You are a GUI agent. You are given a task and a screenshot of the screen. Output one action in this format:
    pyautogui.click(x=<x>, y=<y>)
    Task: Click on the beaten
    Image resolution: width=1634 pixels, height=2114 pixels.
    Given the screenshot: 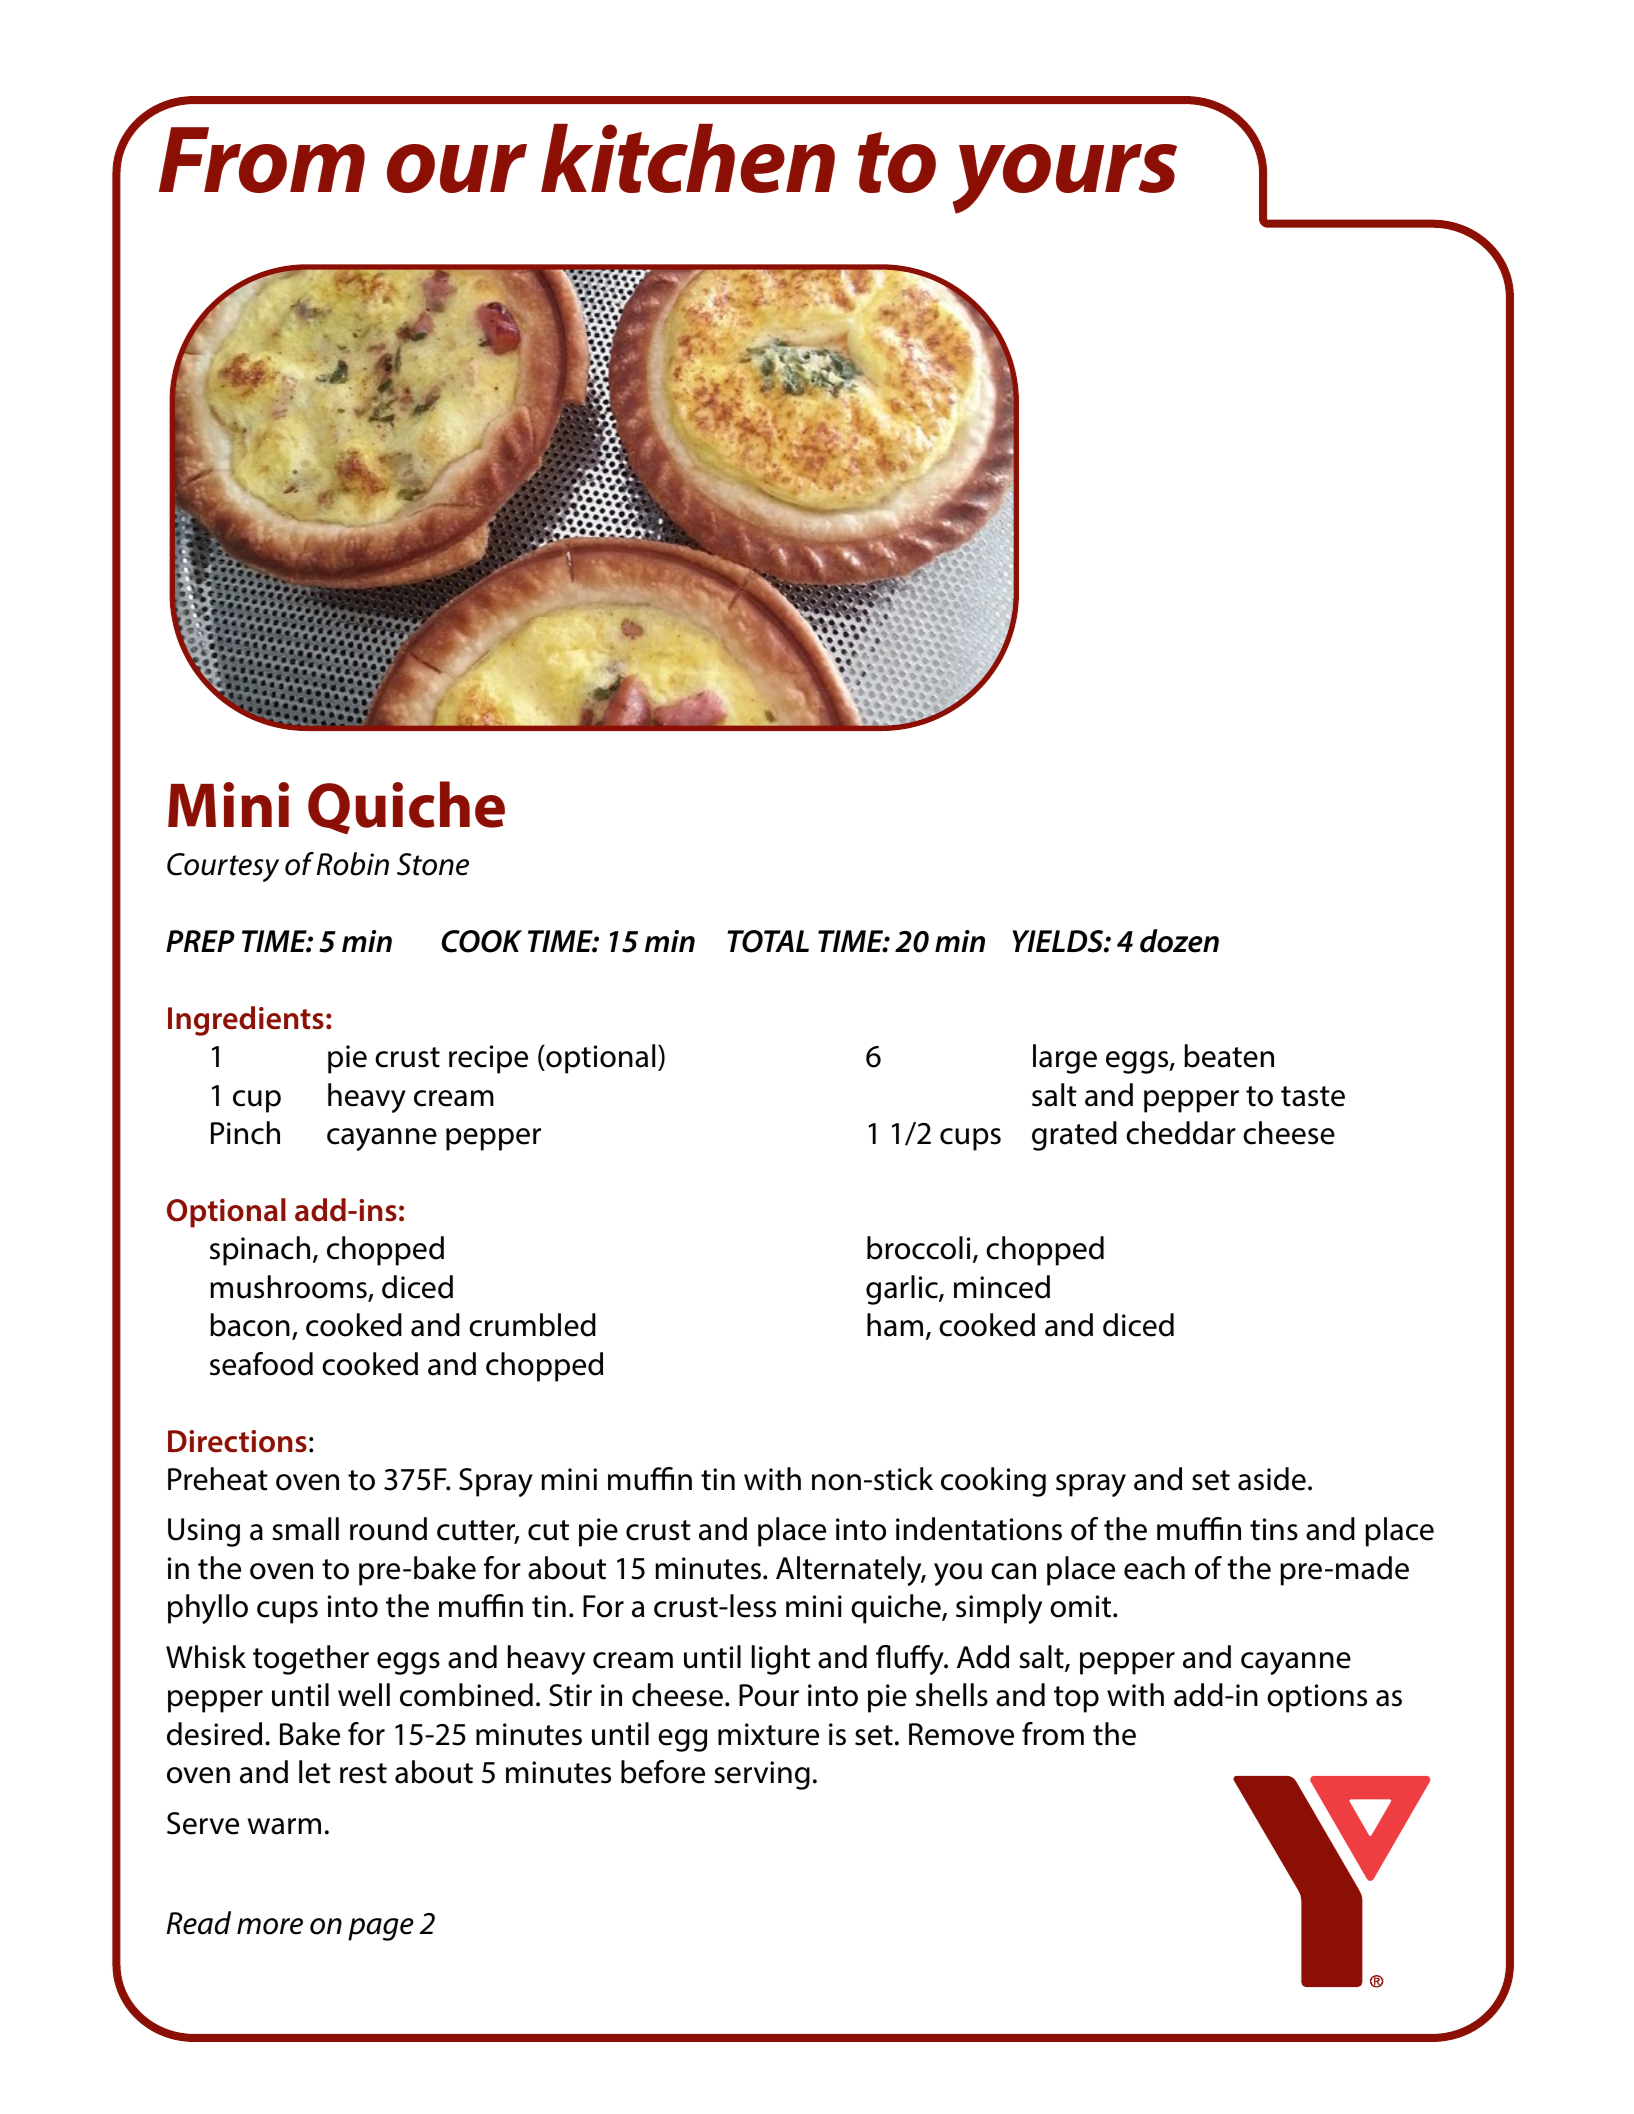 What is the action you would take?
    pyautogui.click(x=1229, y=1056)
